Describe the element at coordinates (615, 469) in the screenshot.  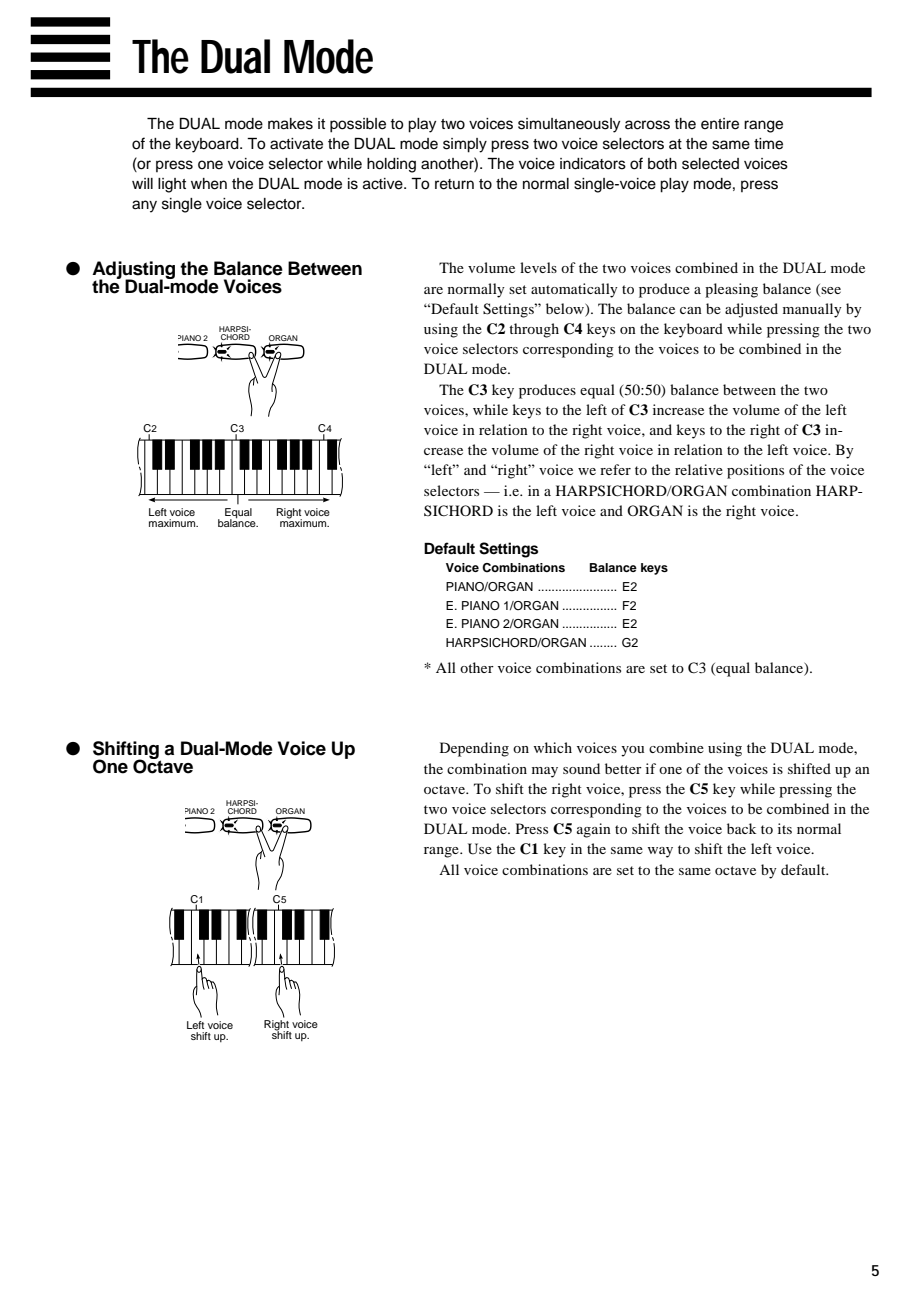
I see `refer` at that location.
